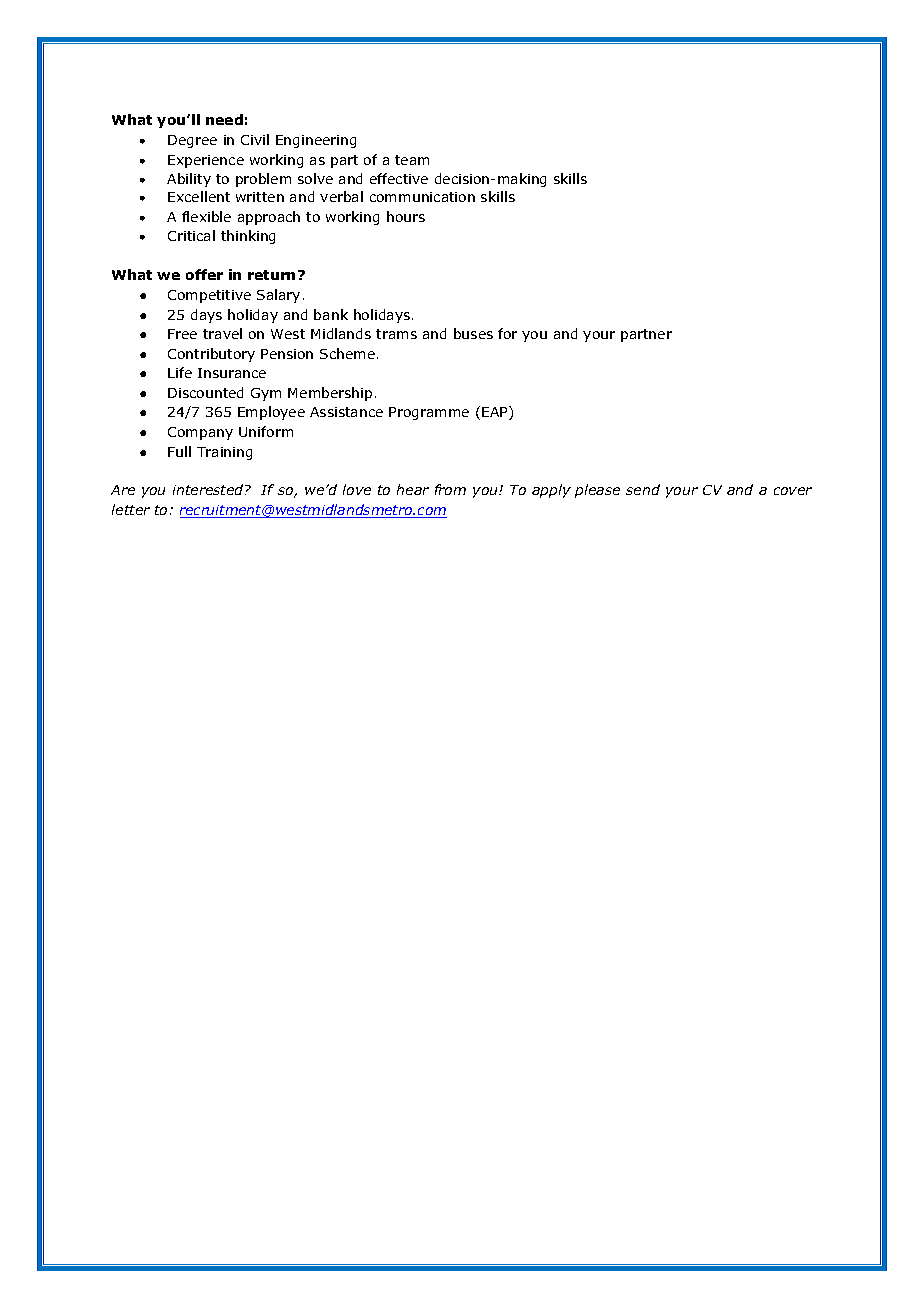 This screenshot has width=924, height=1308. What do you see at coordinates (396, 334) in the screenshot?
I see `trams` at bounding box center [396, 334].
